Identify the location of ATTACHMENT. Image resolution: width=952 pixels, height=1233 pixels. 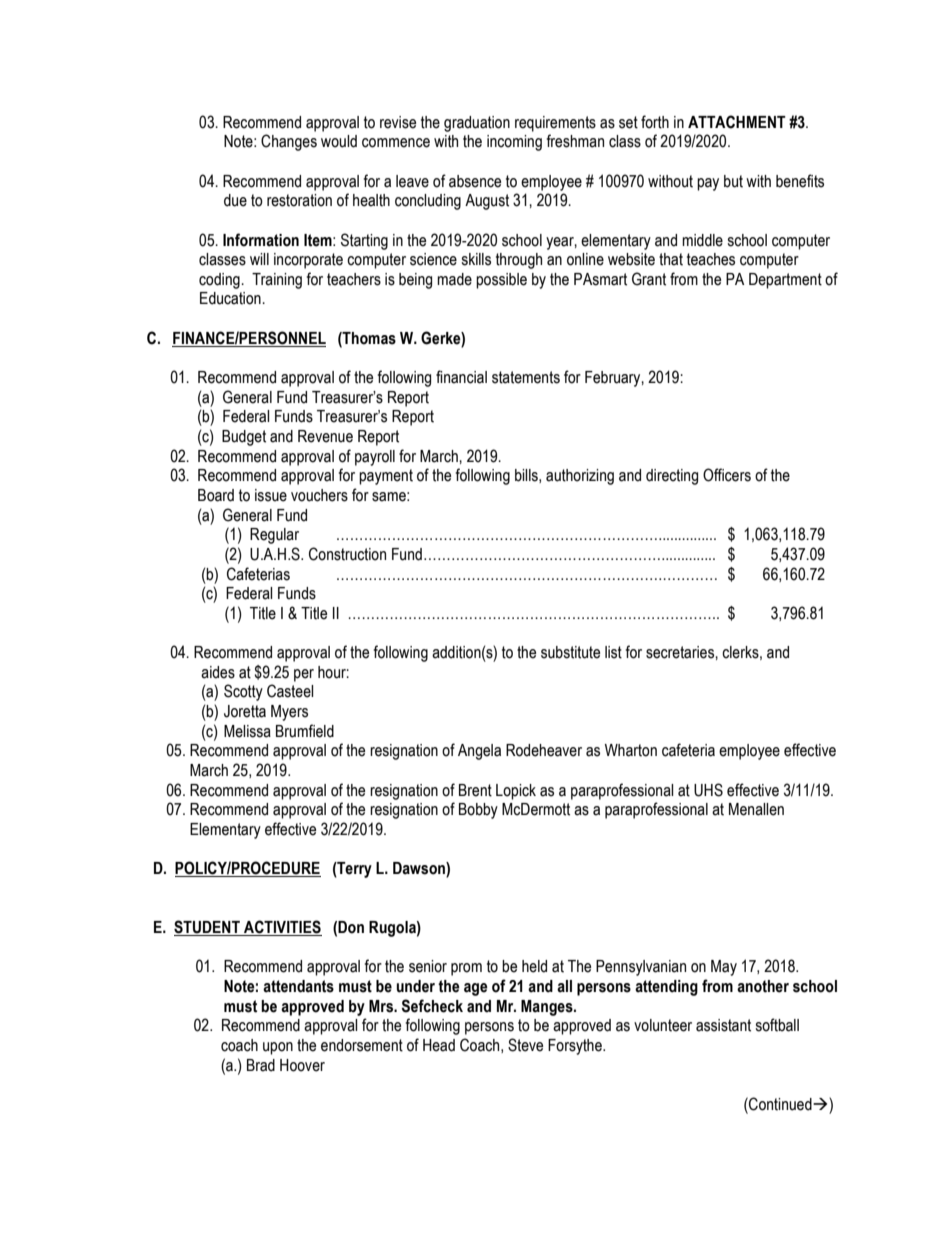
(737, 122).
